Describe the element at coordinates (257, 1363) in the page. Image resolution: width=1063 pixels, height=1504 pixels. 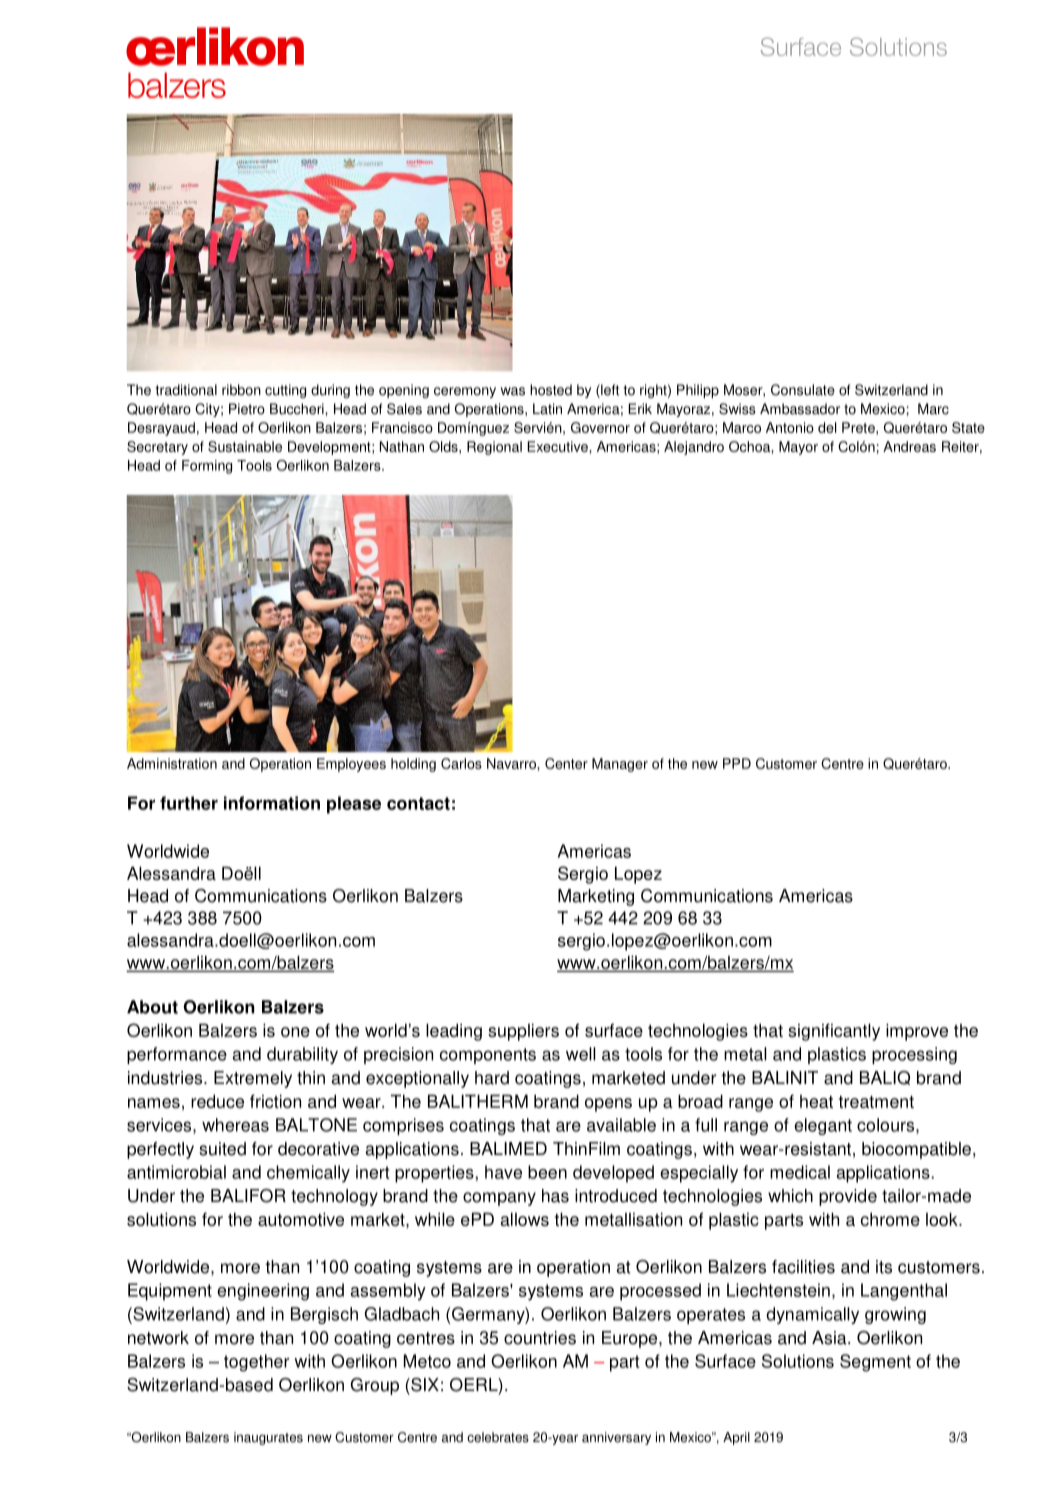
I see `together` at that location.
